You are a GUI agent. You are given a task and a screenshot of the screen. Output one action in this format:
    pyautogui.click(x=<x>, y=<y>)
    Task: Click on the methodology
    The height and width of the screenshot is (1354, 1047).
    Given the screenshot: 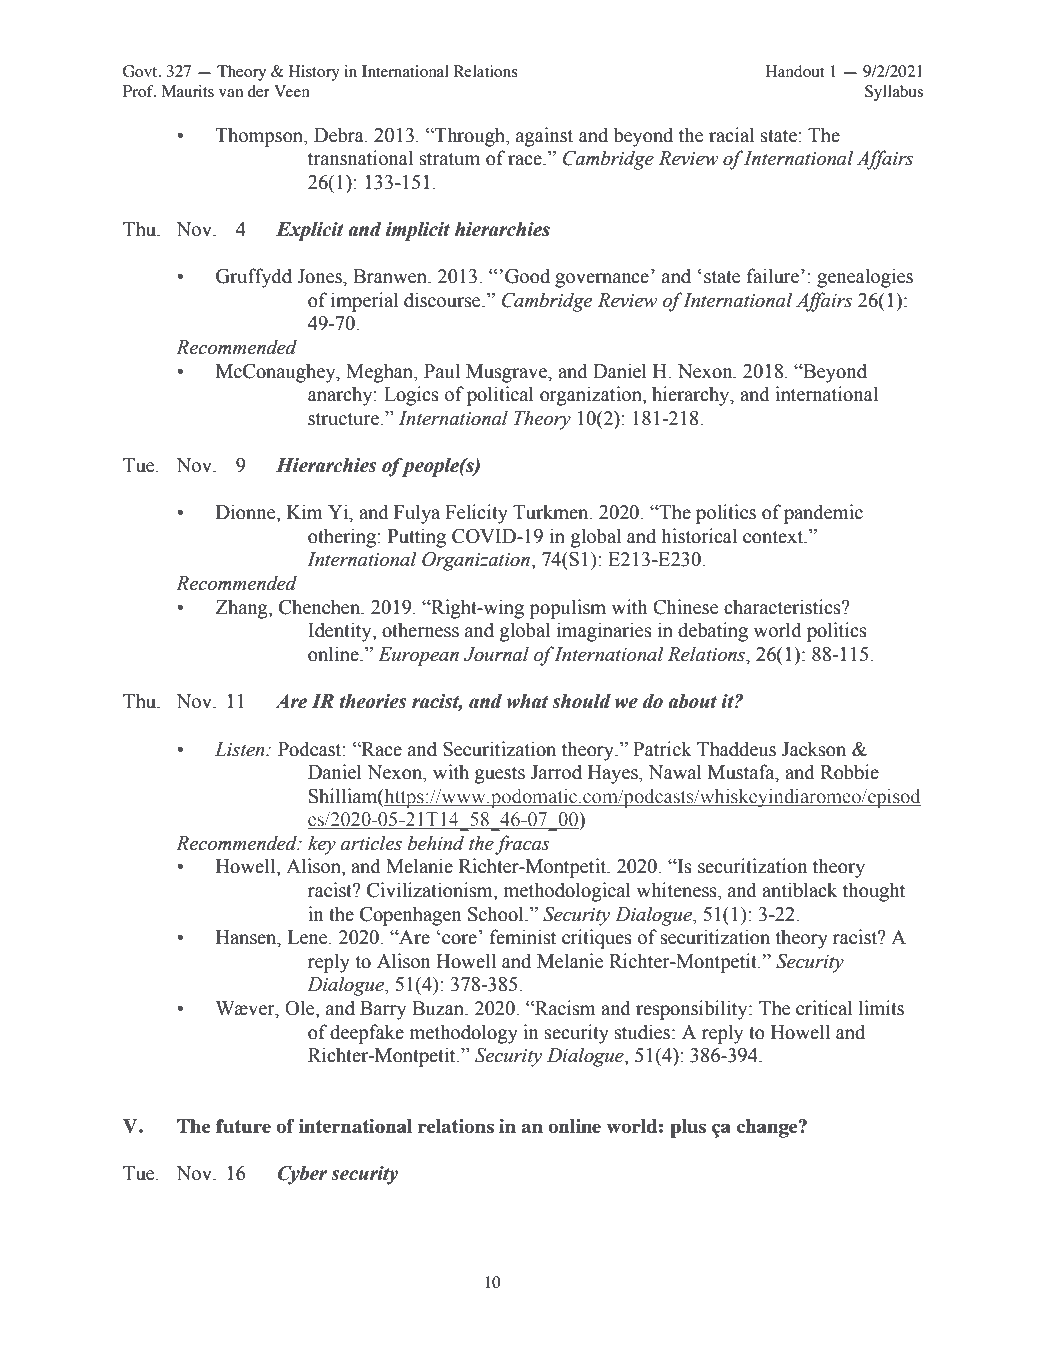 What is the action you would take?
    pyautogui.click(x=463, y=1034)
